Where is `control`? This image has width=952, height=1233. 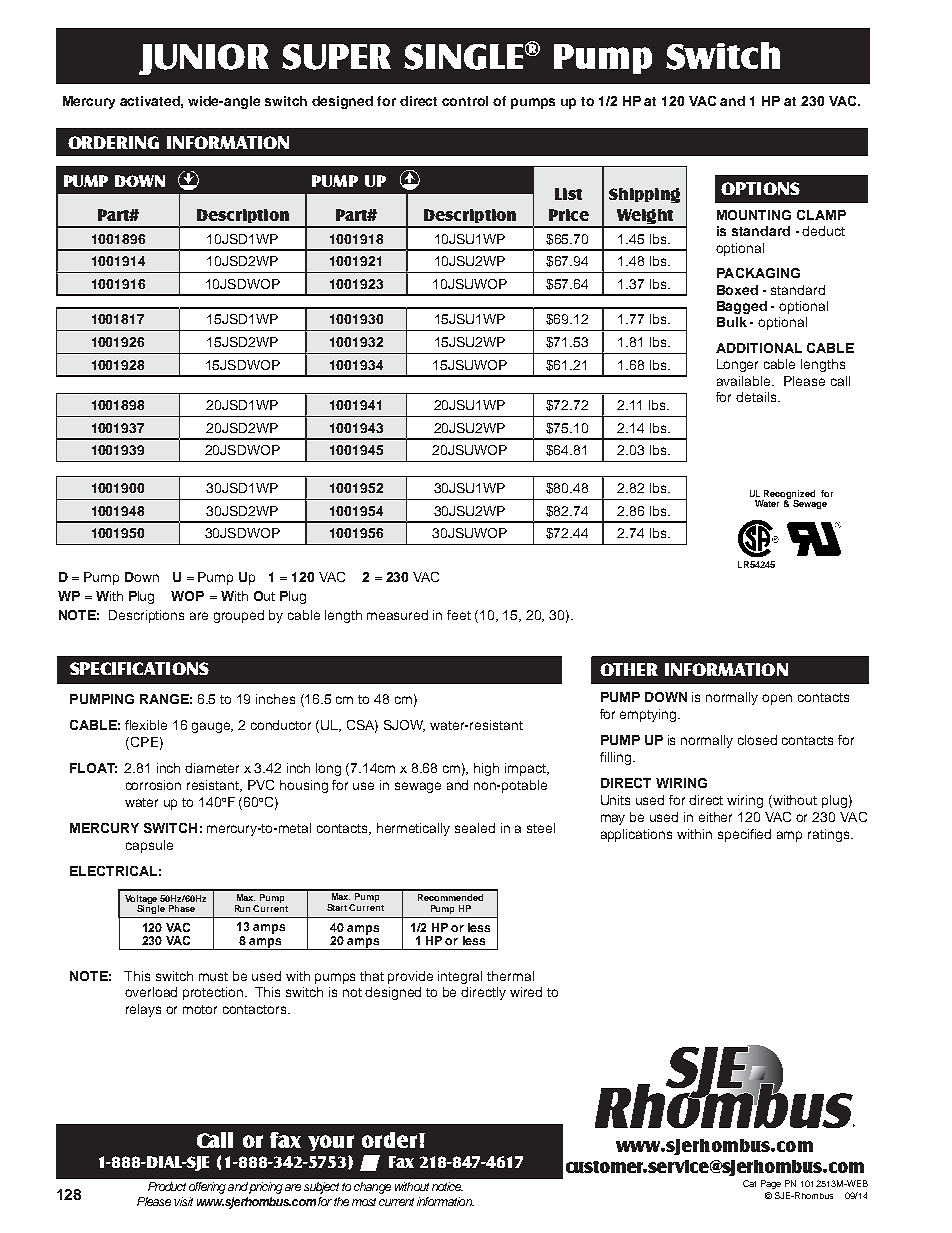 control is located at coordinates (465, 101).
